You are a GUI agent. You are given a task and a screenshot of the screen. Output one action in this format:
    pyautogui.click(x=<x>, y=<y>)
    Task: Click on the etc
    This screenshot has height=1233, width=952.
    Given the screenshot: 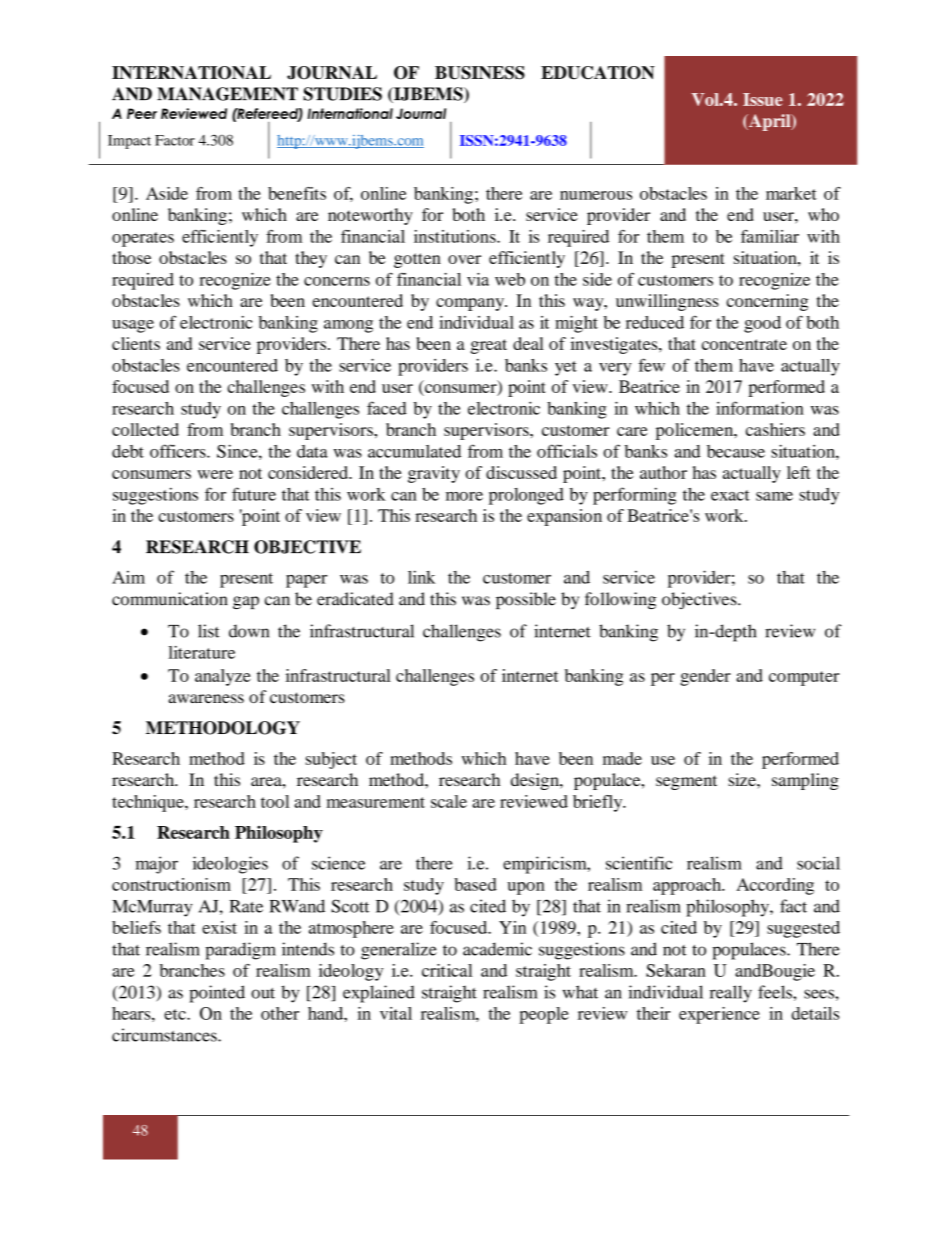 What is the action you would take?
    pyautogui.click(x=176, y=1014)
